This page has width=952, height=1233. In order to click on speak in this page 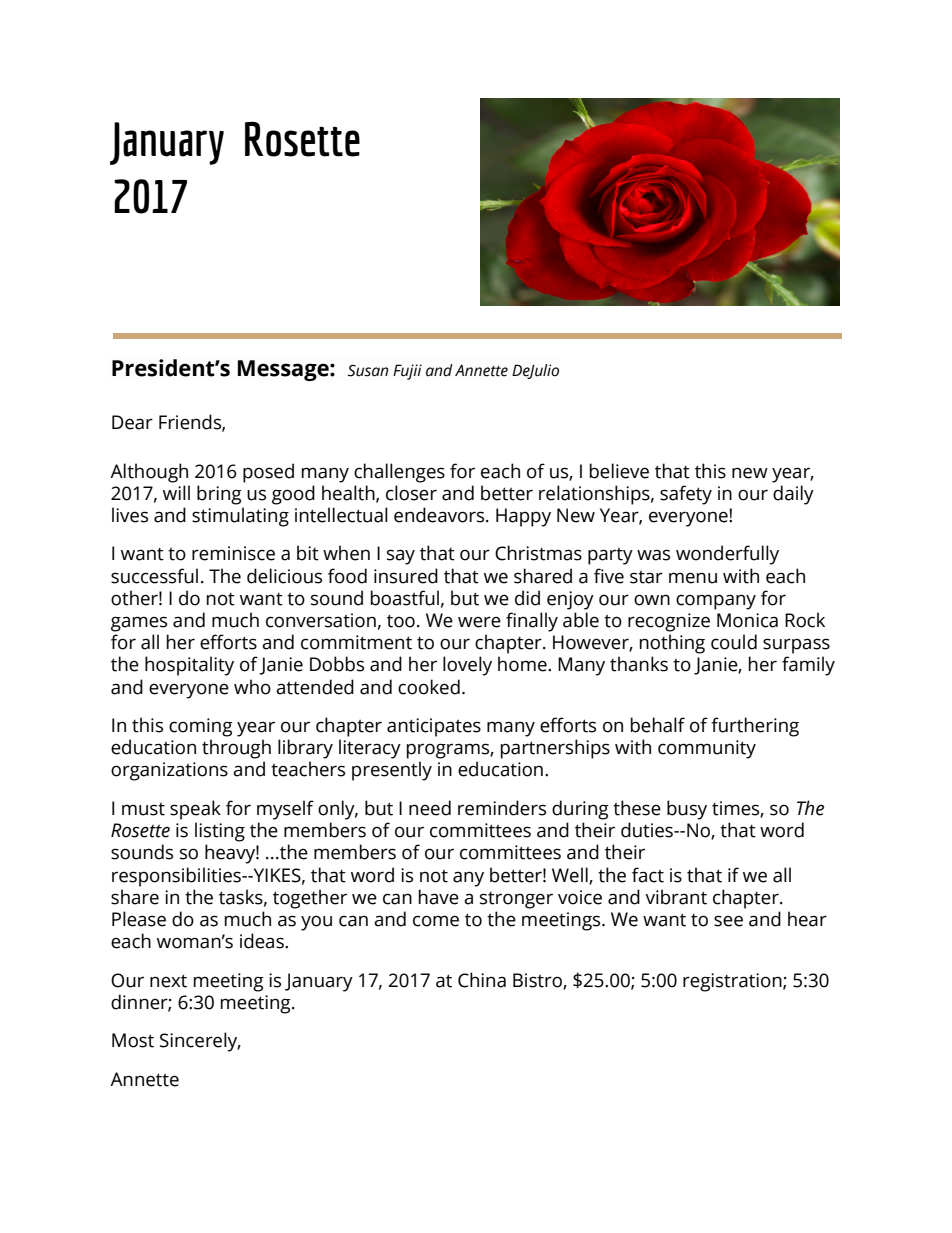, I will do `click(195, 810)`.
